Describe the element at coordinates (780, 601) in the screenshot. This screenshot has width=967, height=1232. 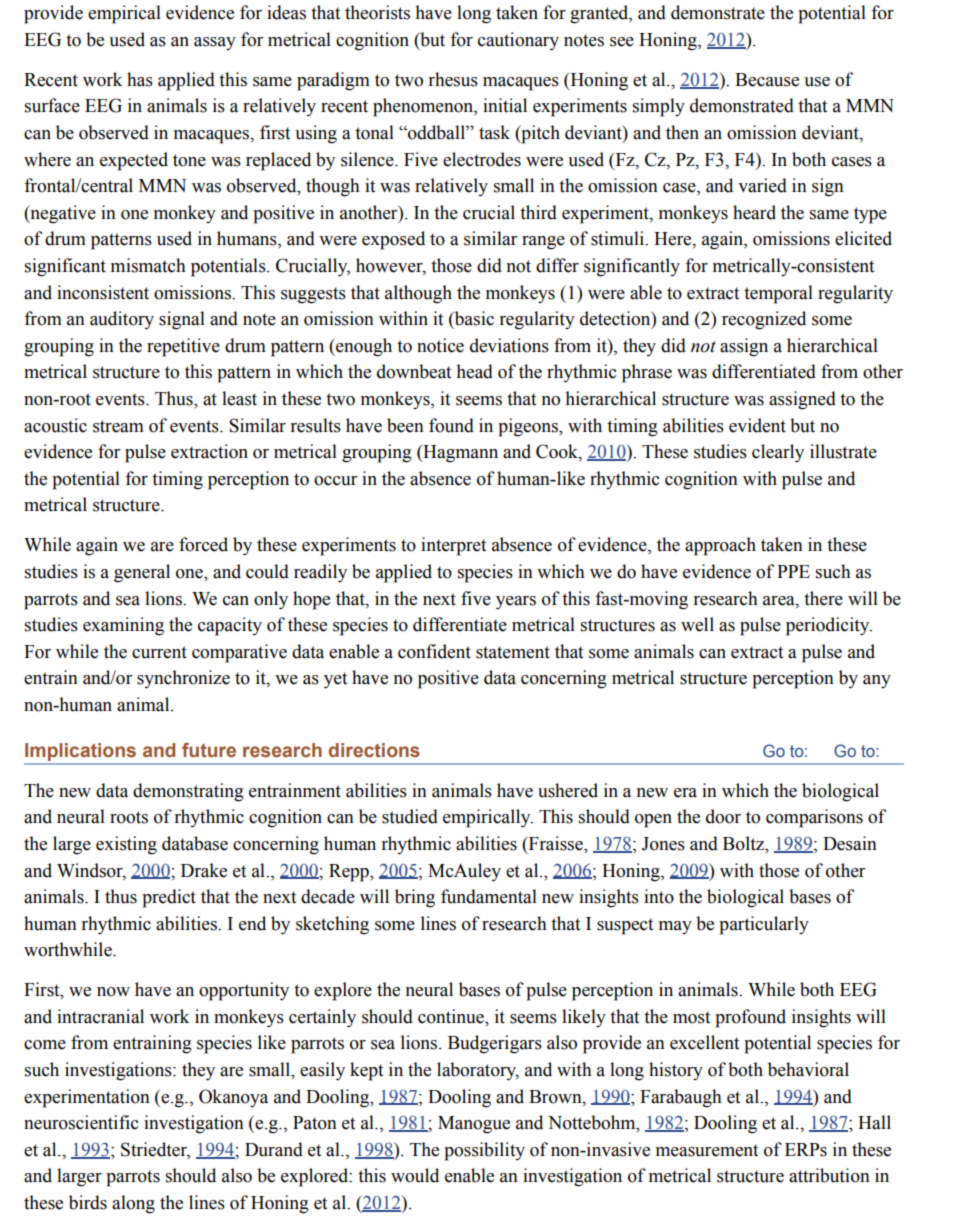
I see `area` at that location.
